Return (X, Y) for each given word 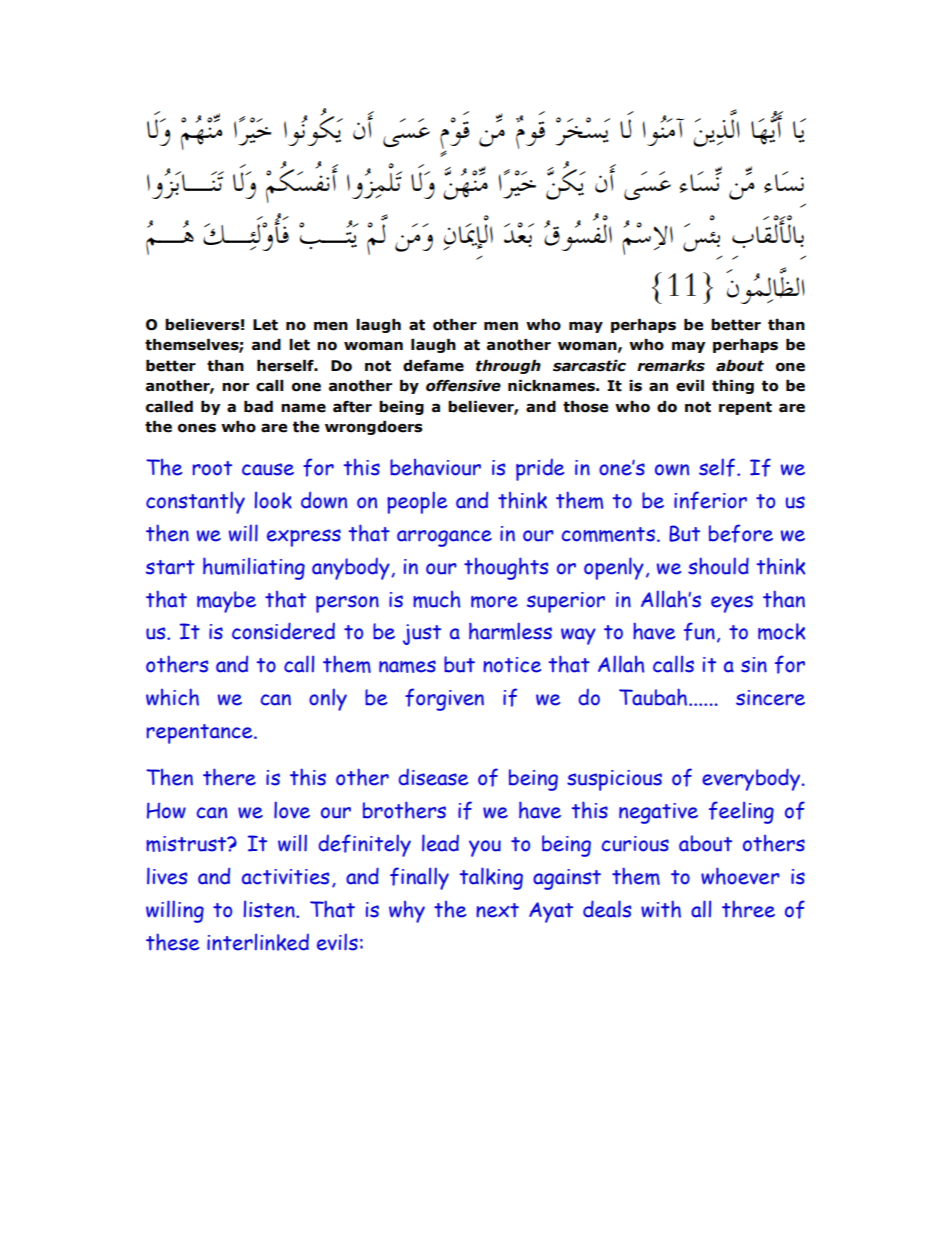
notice (512, 665)
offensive (463, 386)
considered (283, 631)
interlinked (258, 942)
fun (699, 631)
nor (235, 387)
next (497, 910)
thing (733, 387)
